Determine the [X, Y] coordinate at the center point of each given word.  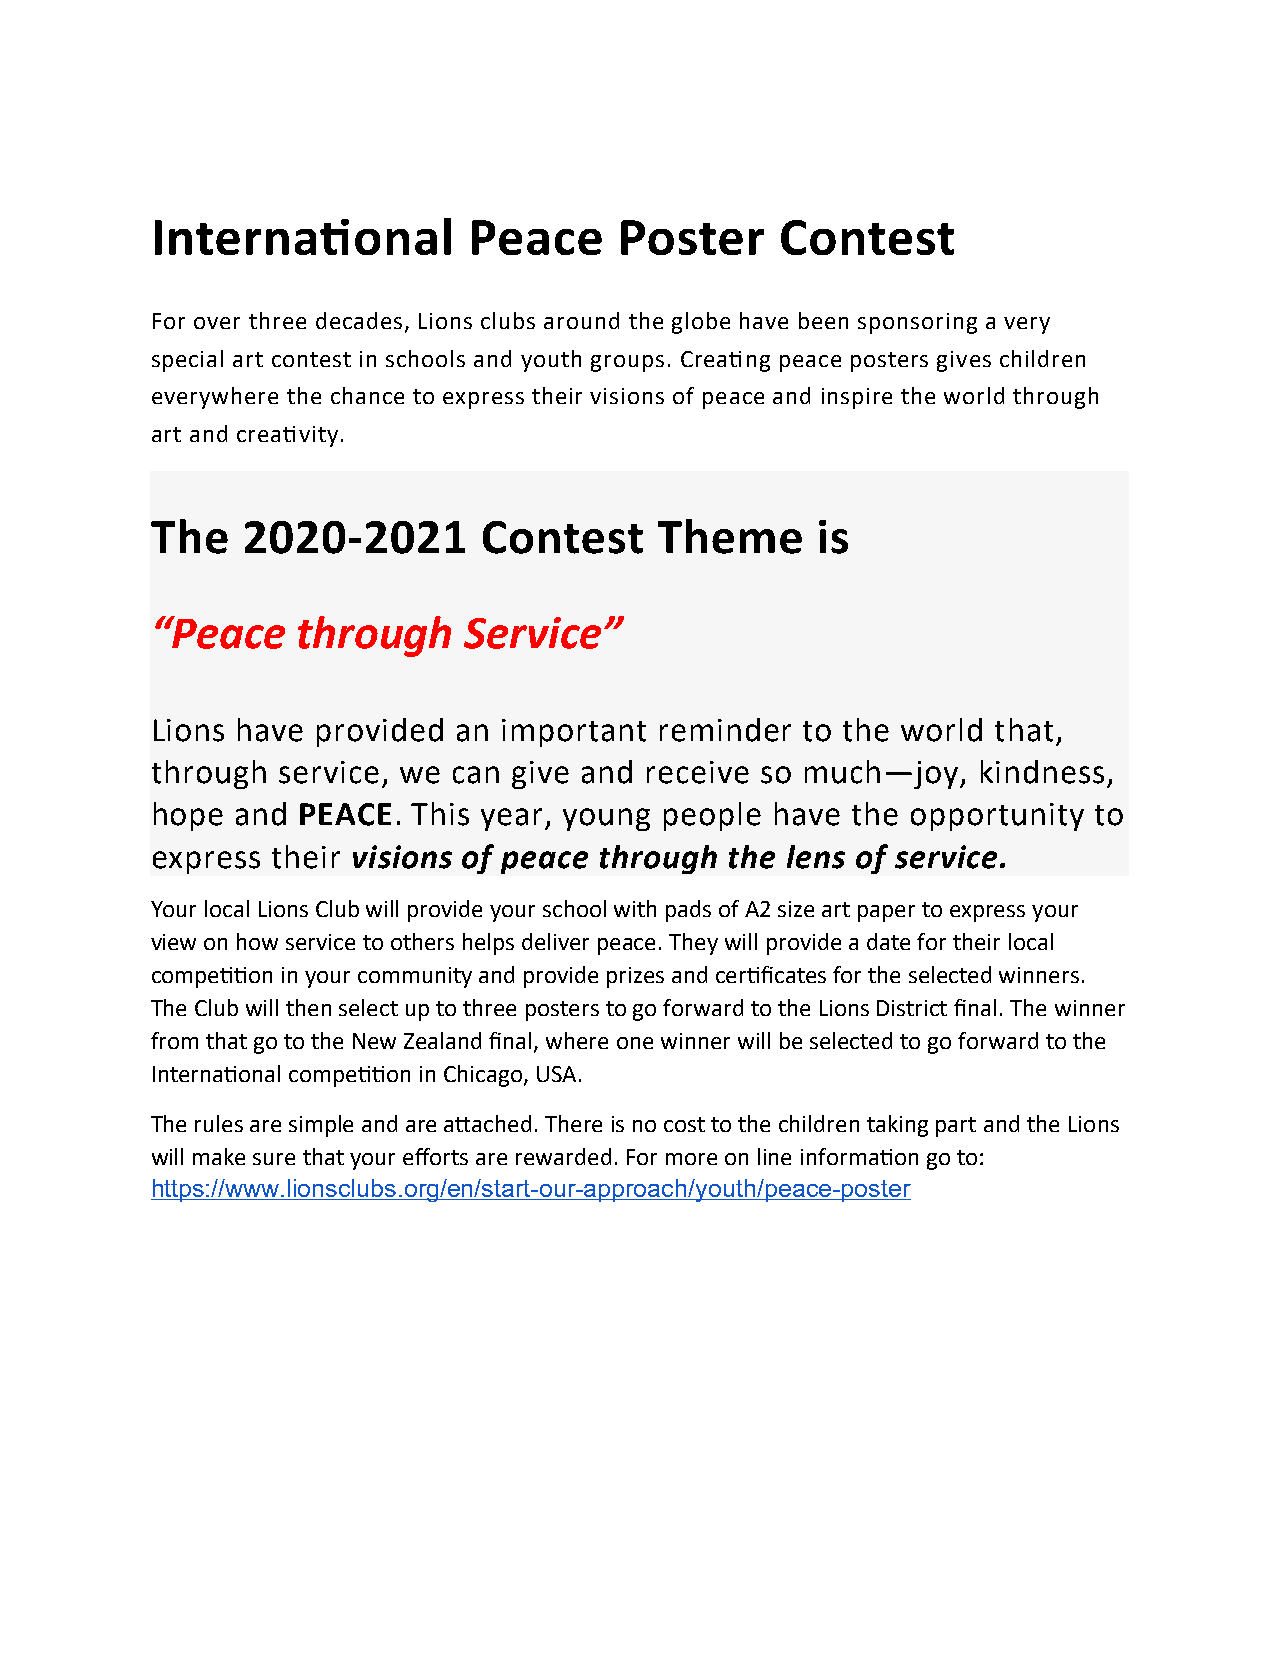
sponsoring [917, 323]
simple [321, 1126]
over [217, 323]
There [573, 1123]
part [956, 1127]
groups [627, 363]
